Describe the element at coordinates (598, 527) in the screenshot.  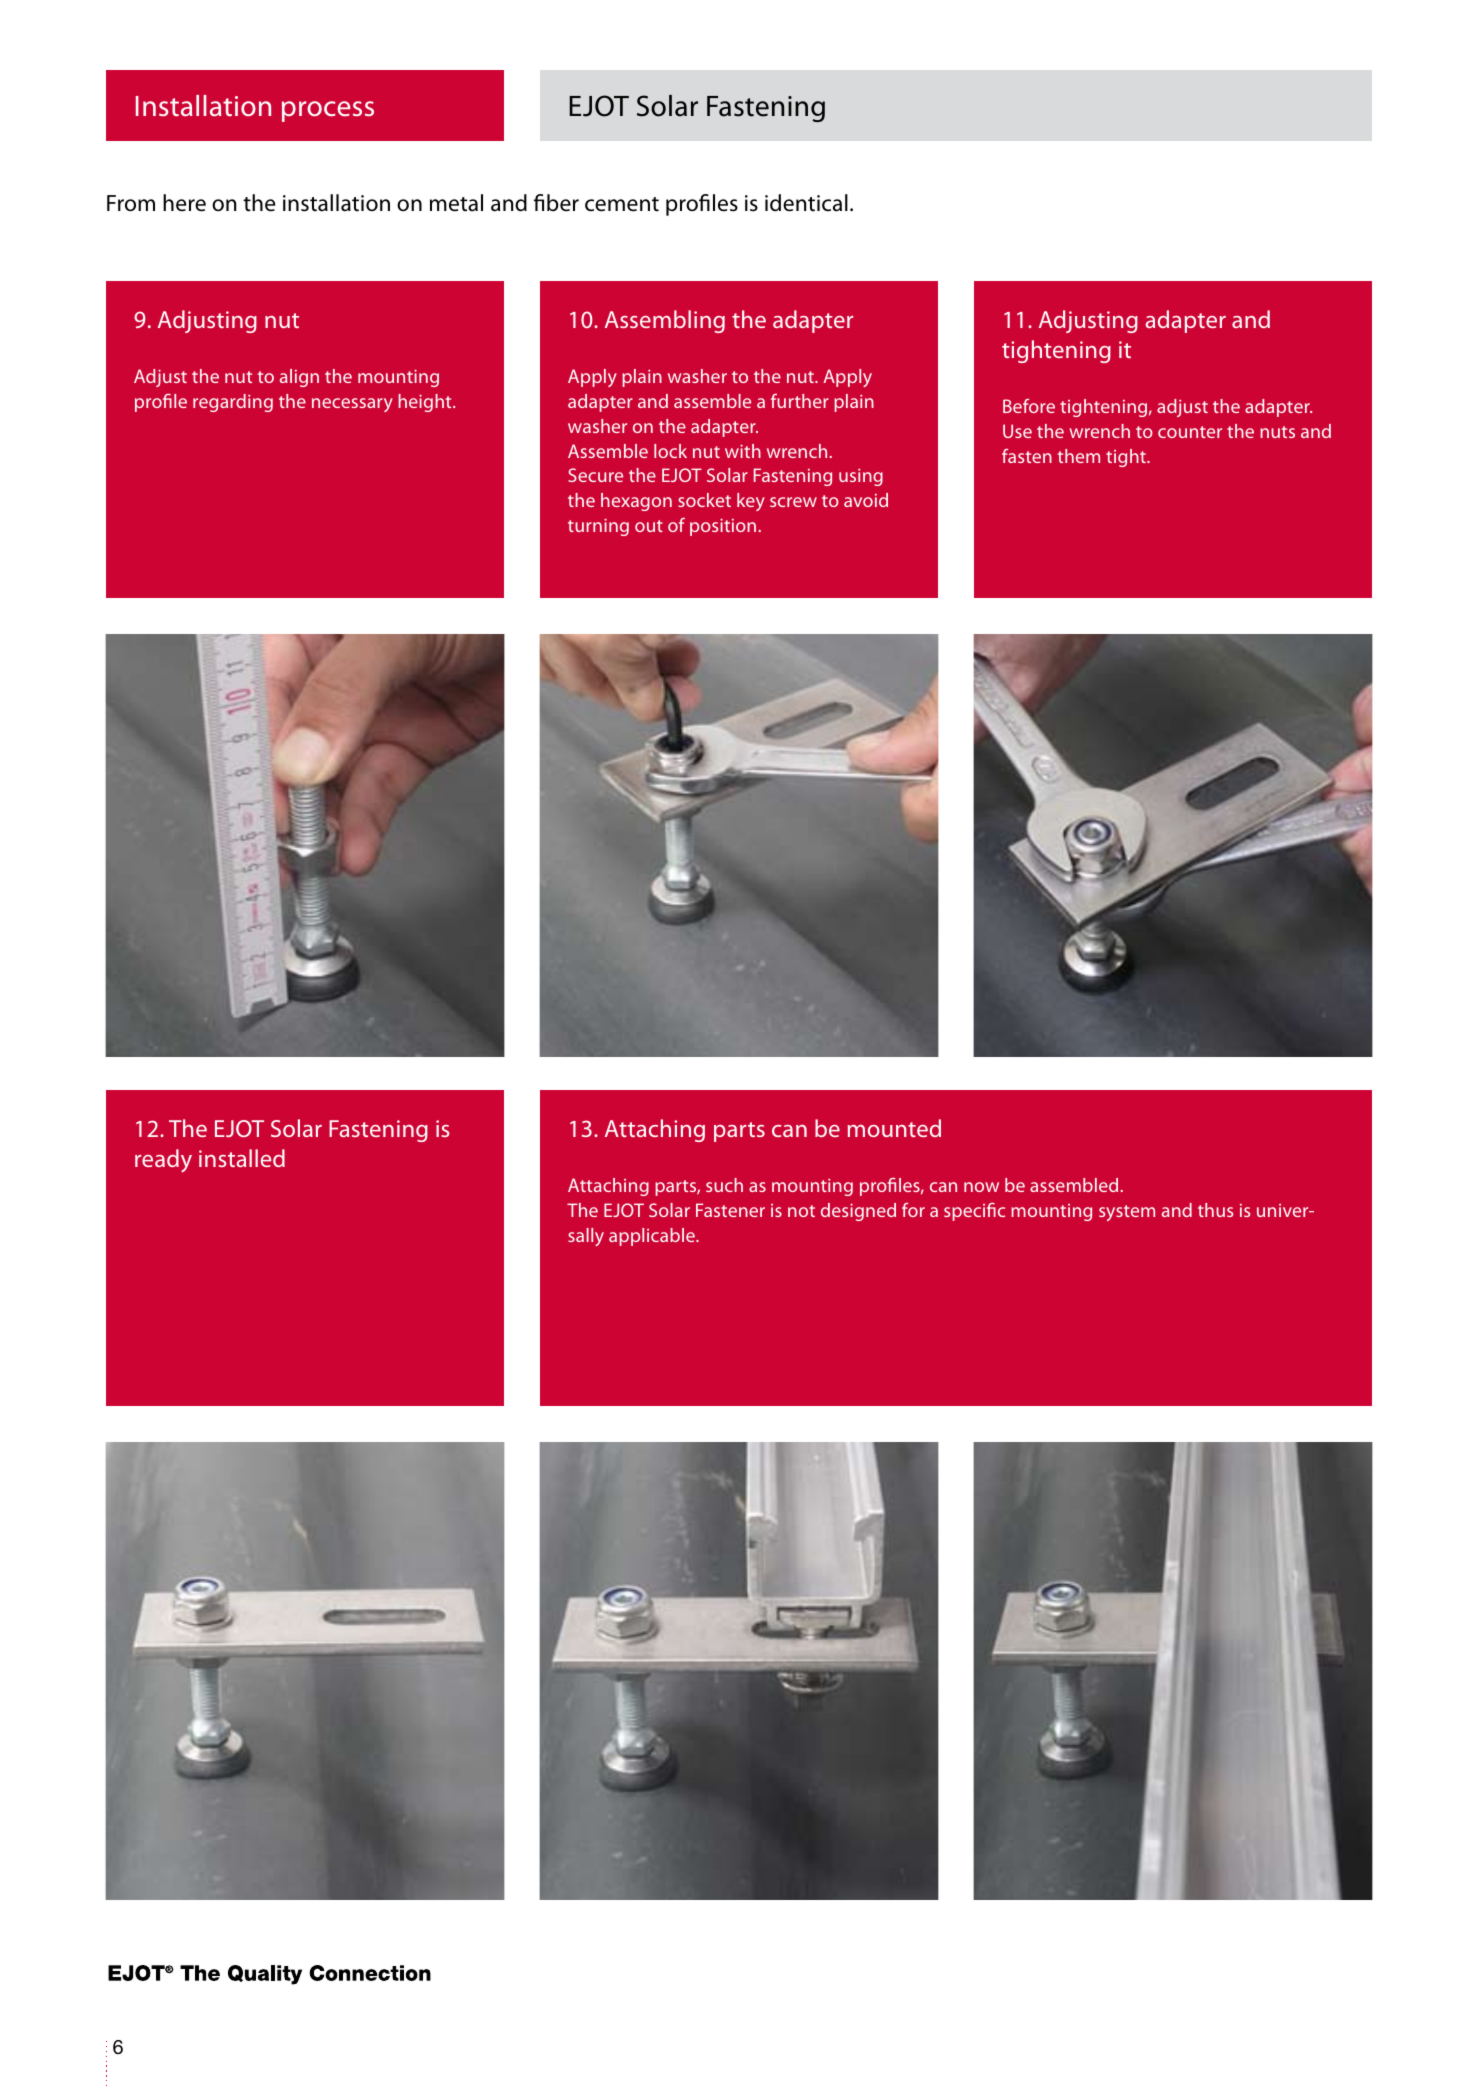
I see `turning` at that location.
